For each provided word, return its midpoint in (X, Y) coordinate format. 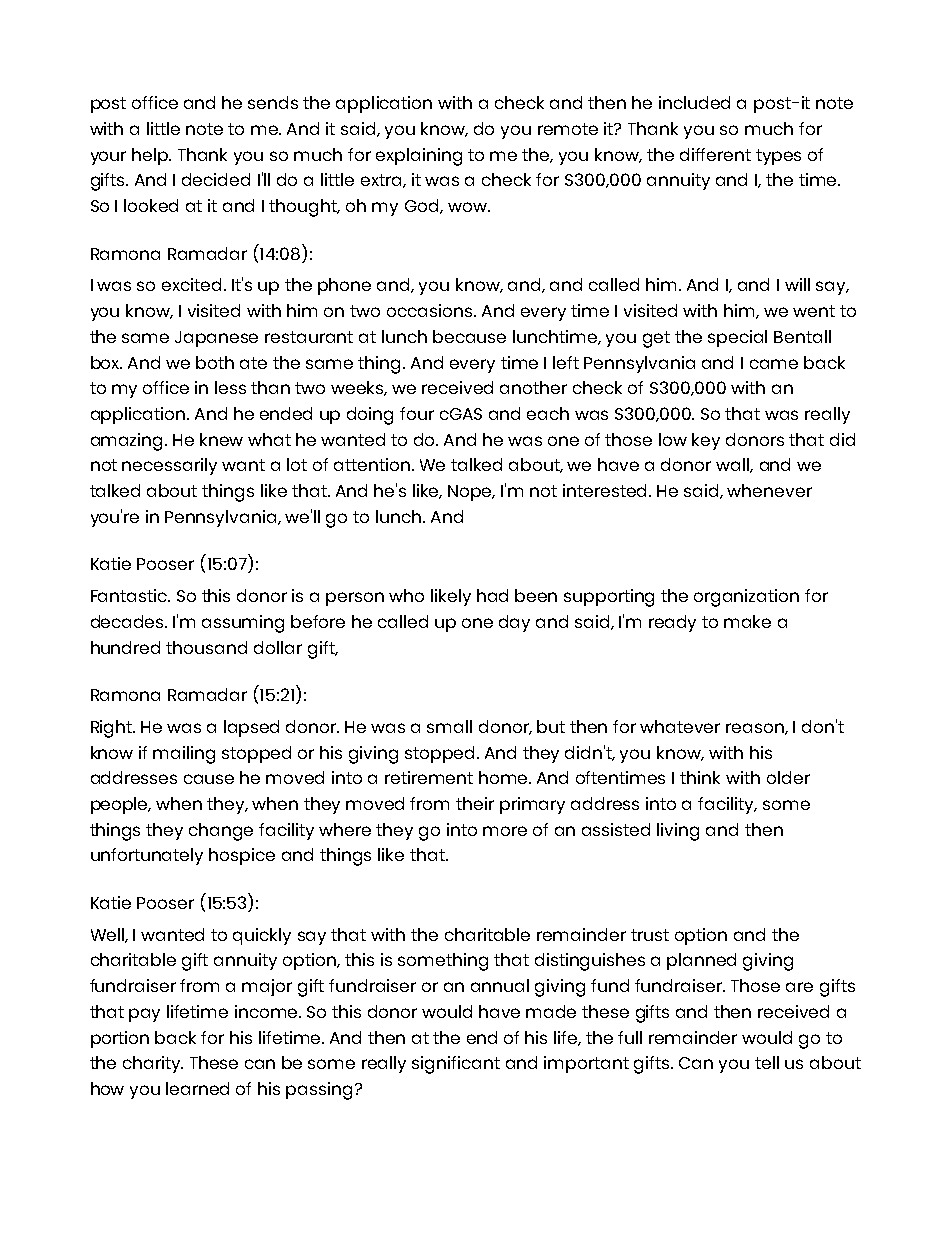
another (533, 387)
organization (746, 598)
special (737, 338)
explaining (419, 157)
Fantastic (130, 595)
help (151, 156)
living (678, 832)
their (475, 803)
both (215, 362)
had (492, 595)
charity (153, 1064)
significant (456, 1065)
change (221, 832)
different (715, 154)
